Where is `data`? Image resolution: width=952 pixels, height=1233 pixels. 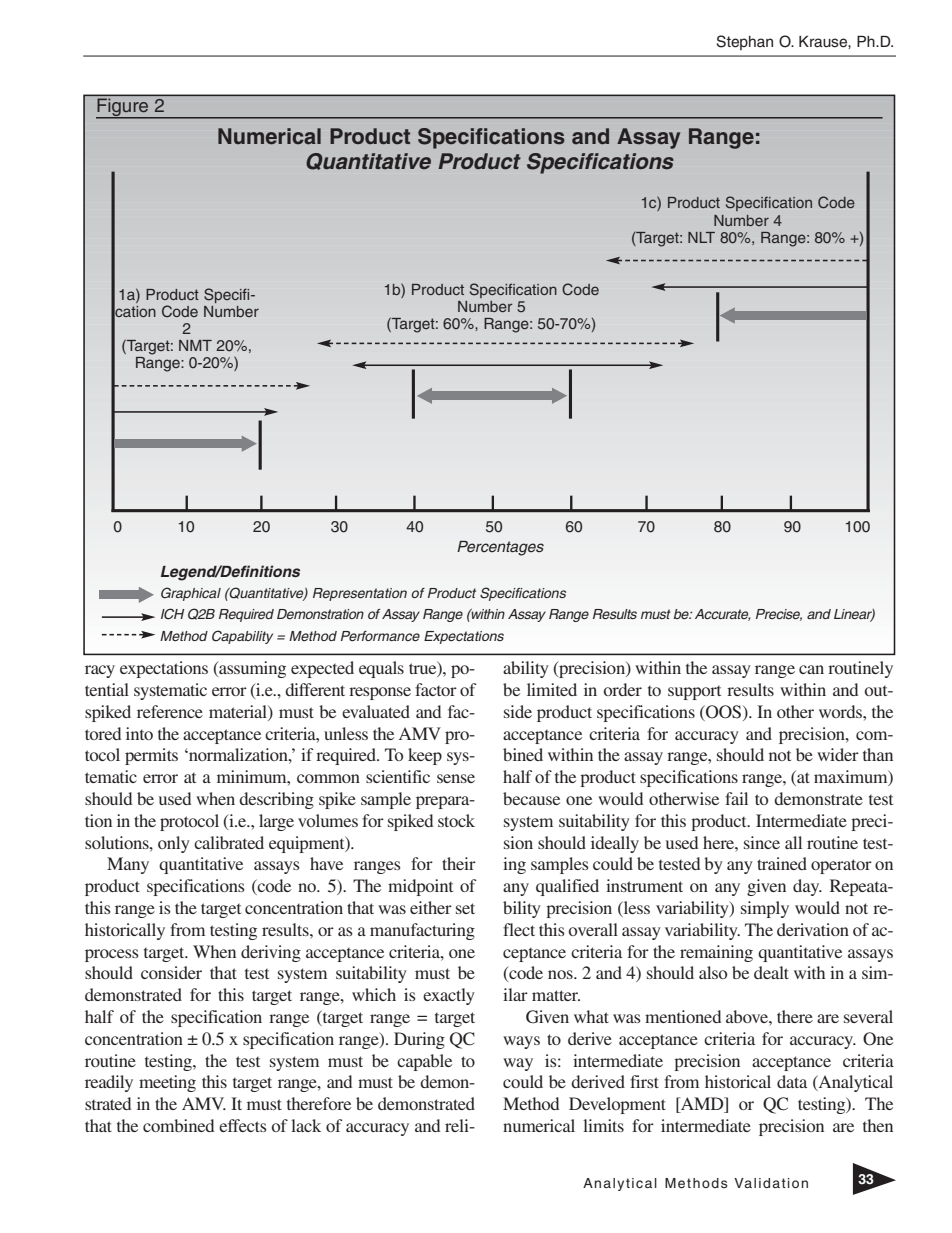 data is located at coordinates (792, 1081).
